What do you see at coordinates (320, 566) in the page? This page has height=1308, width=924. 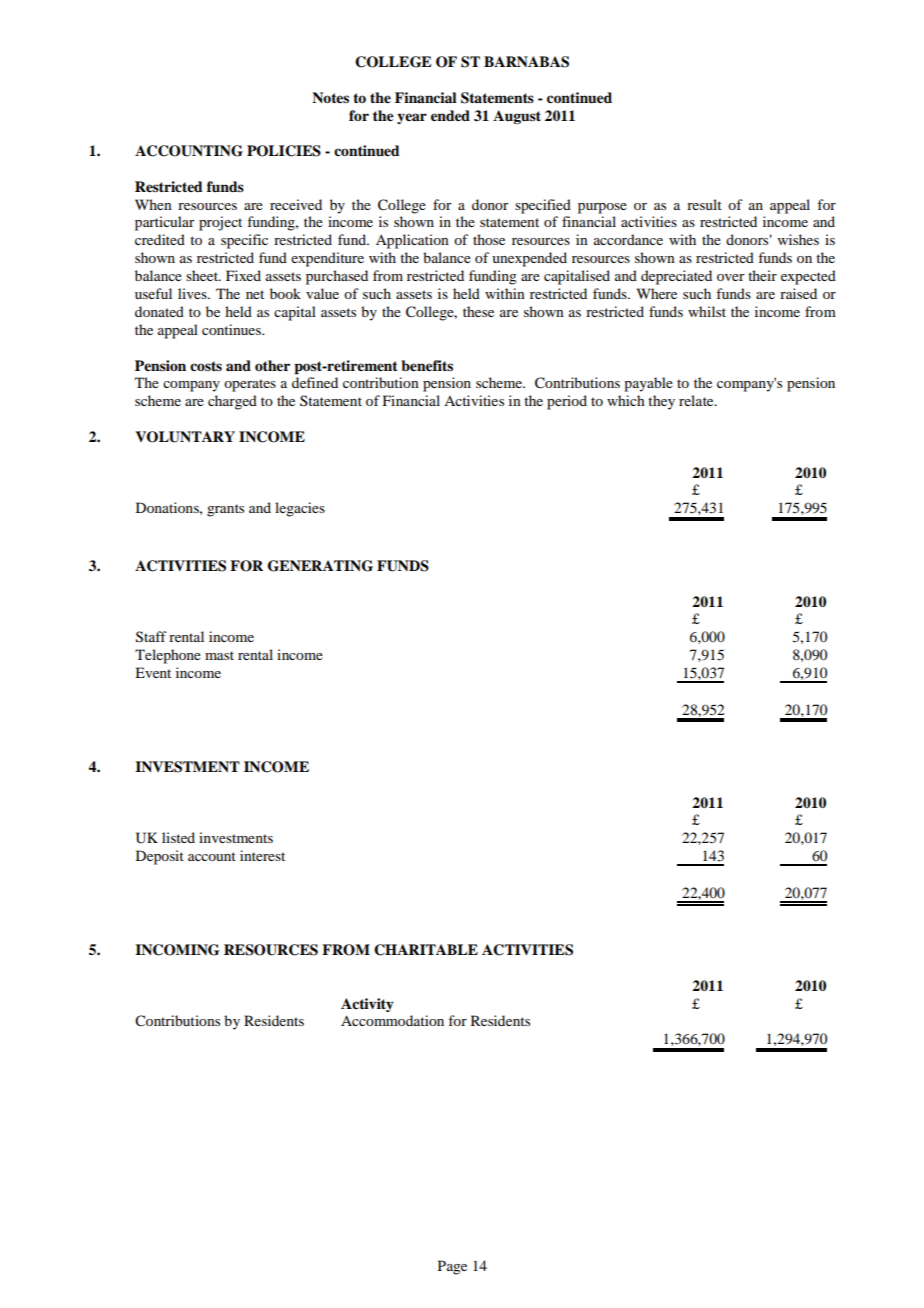 I see `GENERATING` at bounding box center [320, 566].
